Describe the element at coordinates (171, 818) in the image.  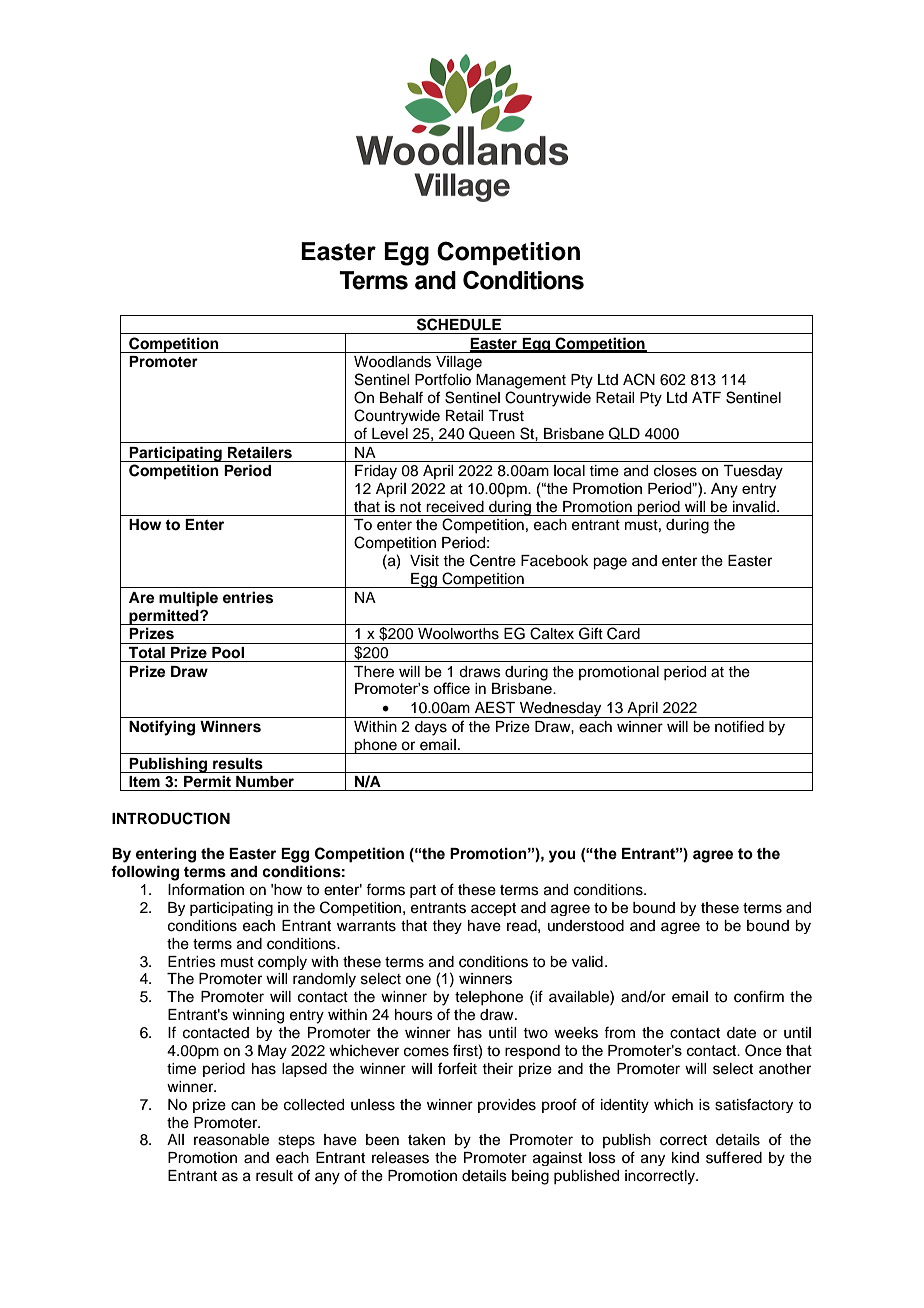
I see `INTRODUCTION` at that location.
